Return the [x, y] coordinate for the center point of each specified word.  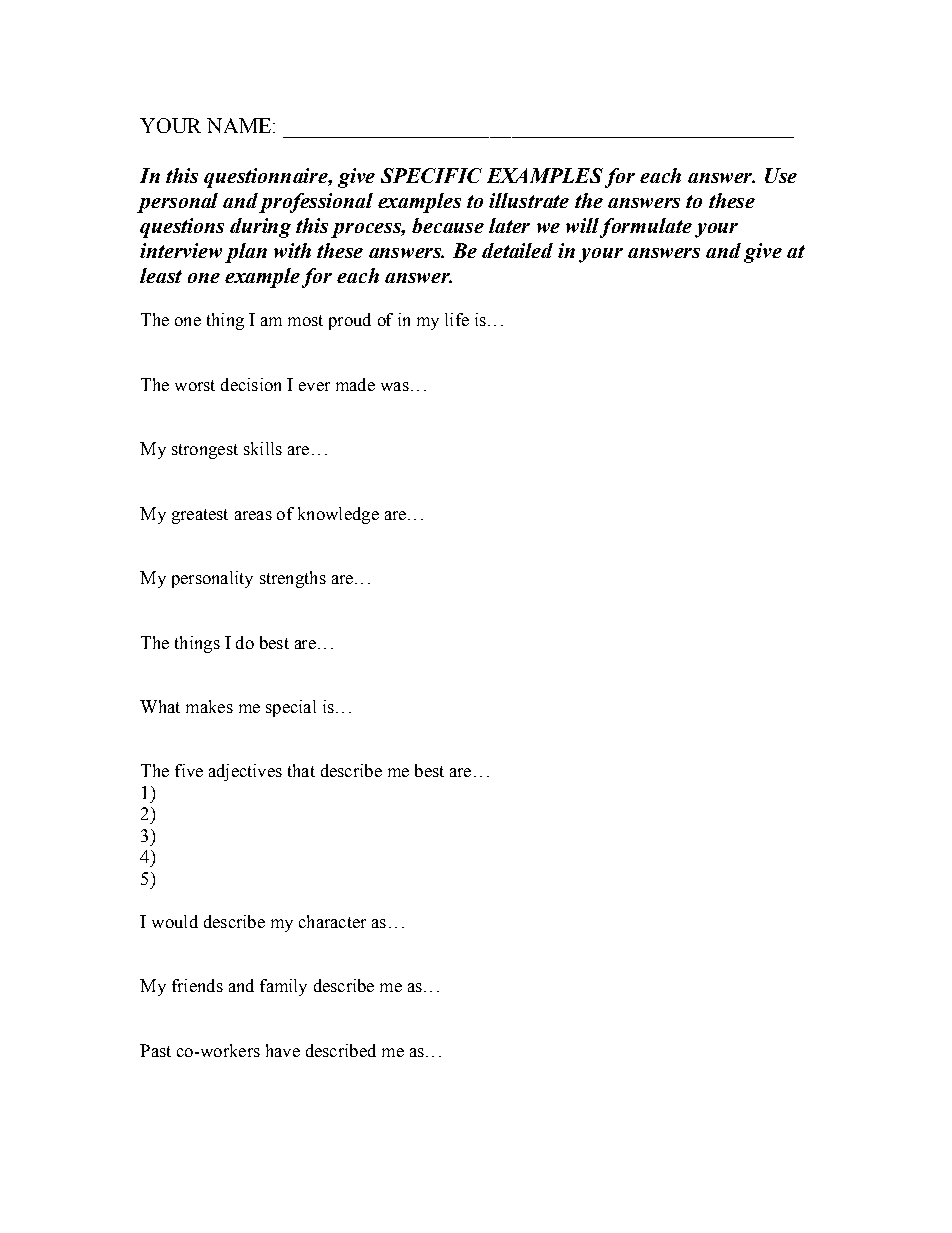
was [395, 386]
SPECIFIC [431, 175]
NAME [239, 125]
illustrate [529, 200]
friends [197, 985]
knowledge [338, 515]
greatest [200, 516]
